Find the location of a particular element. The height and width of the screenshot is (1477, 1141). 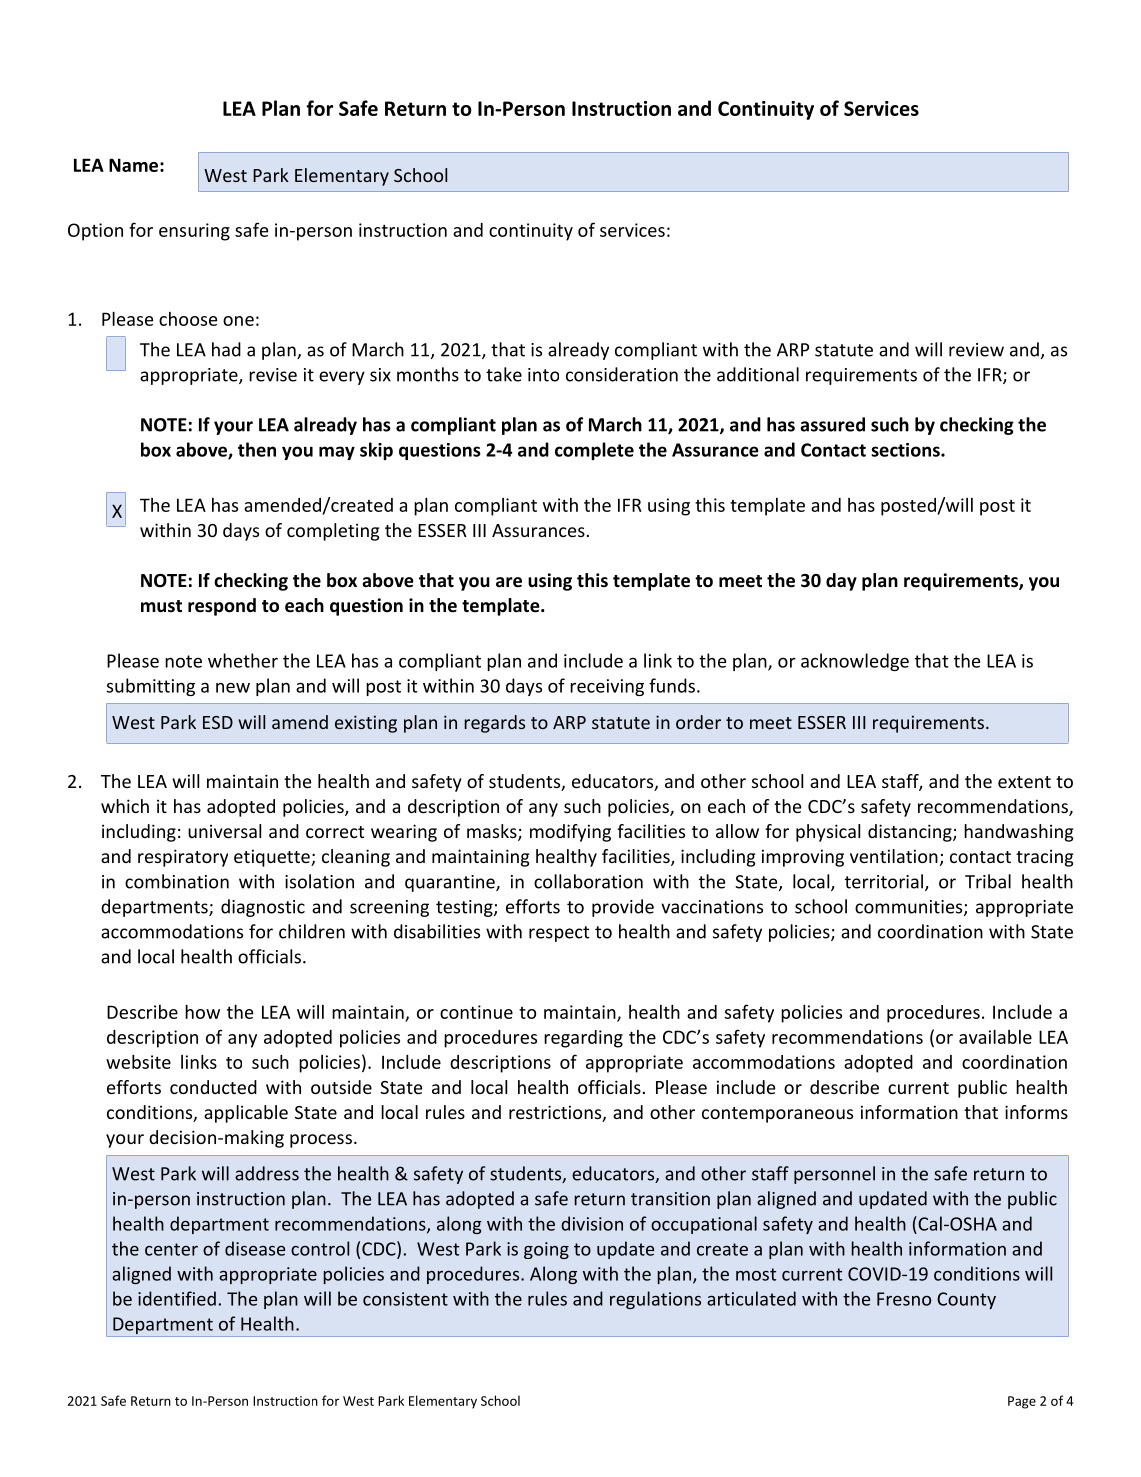

modifying is located at coordinates (570, 833).
